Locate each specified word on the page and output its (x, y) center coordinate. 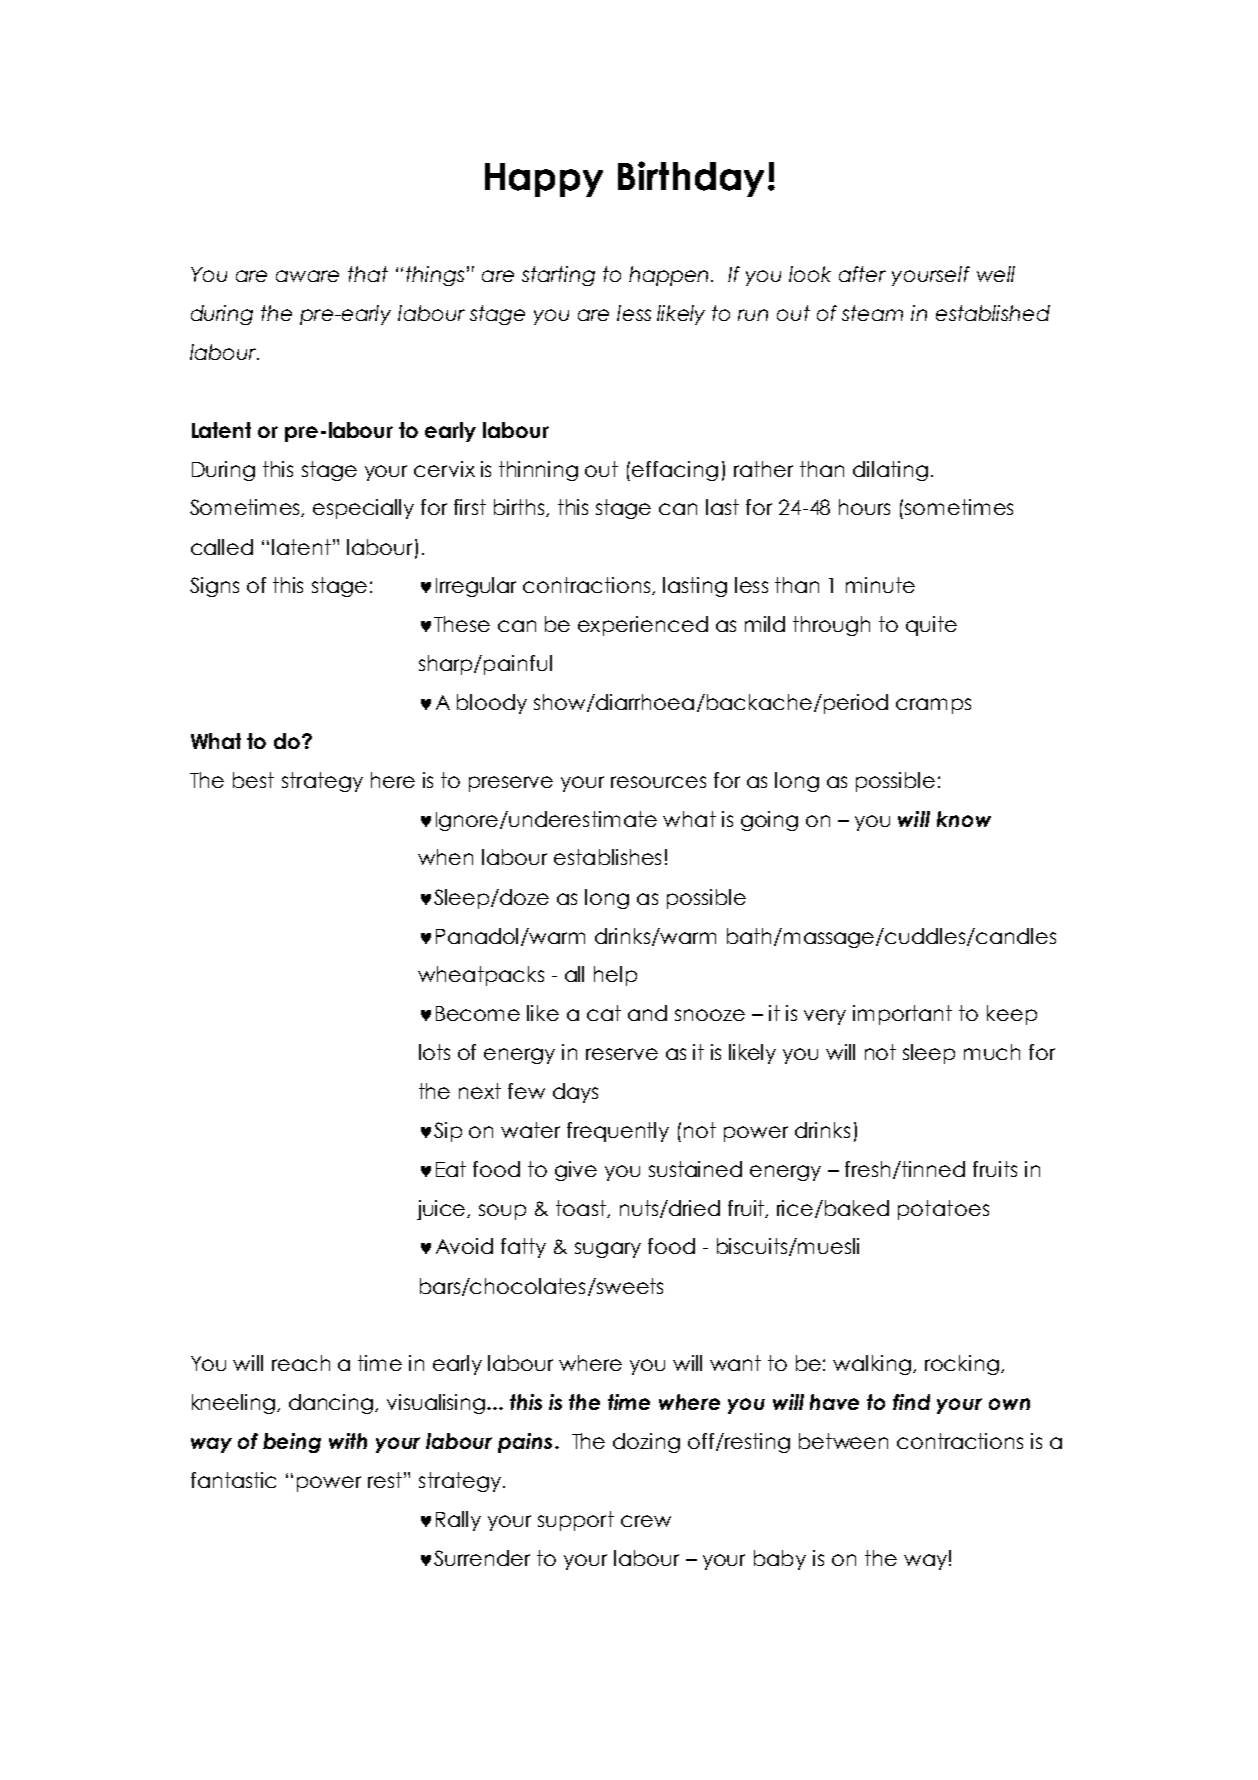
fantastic (233, 1480)
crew (646, 1521)
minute (880, 585)
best (253, 780)
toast (582, 1209)
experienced (643, 626)
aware (307, 276)
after (862, 274)
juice (443, 1210)
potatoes (943, 1210)
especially (363, 509)
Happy (544, 180)
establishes (607, 857)
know (964, 819)
